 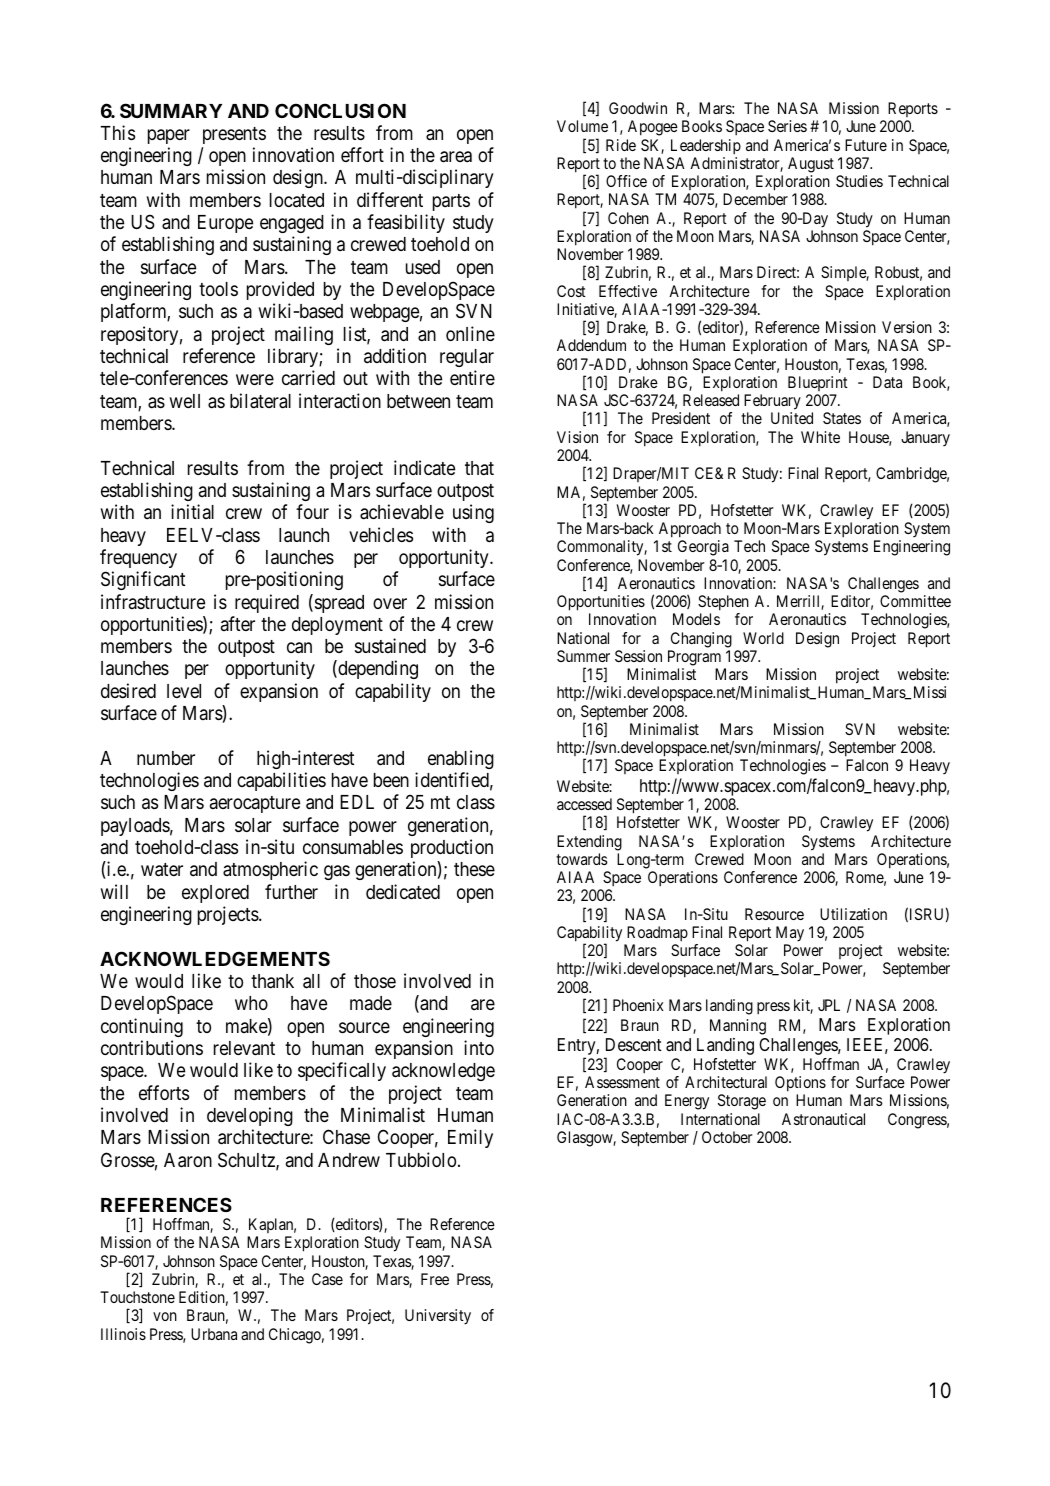 I want to click on SUMMARY, so click(x=171, y=110).
